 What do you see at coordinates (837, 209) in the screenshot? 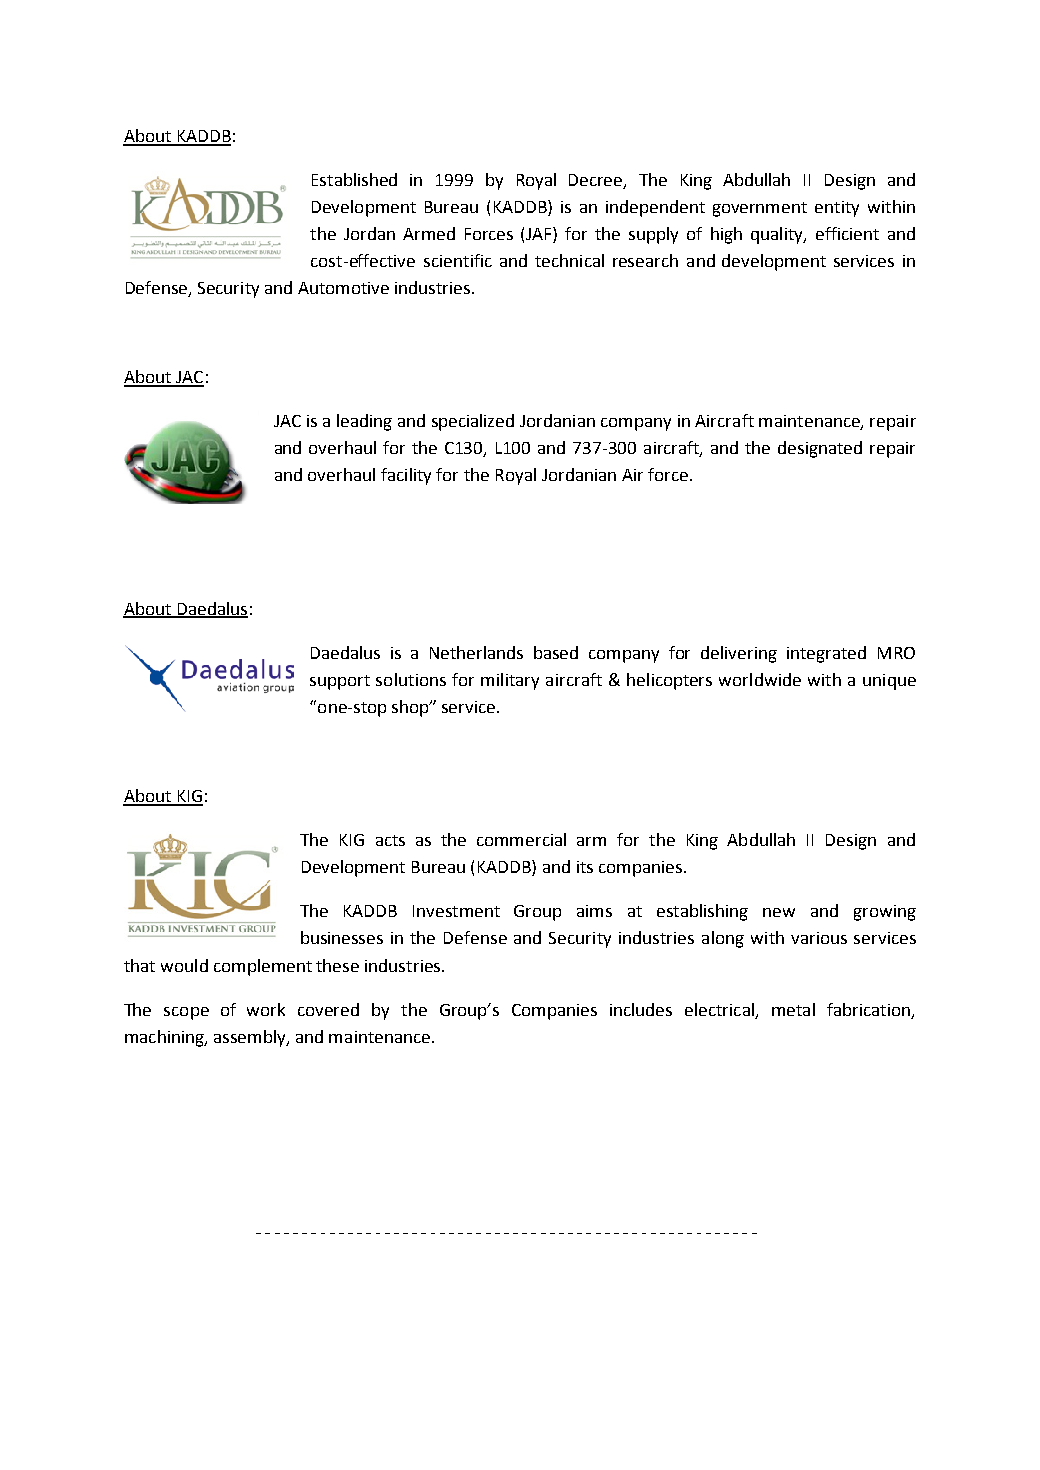
I see `entity` at bounding box center [837, 209].
